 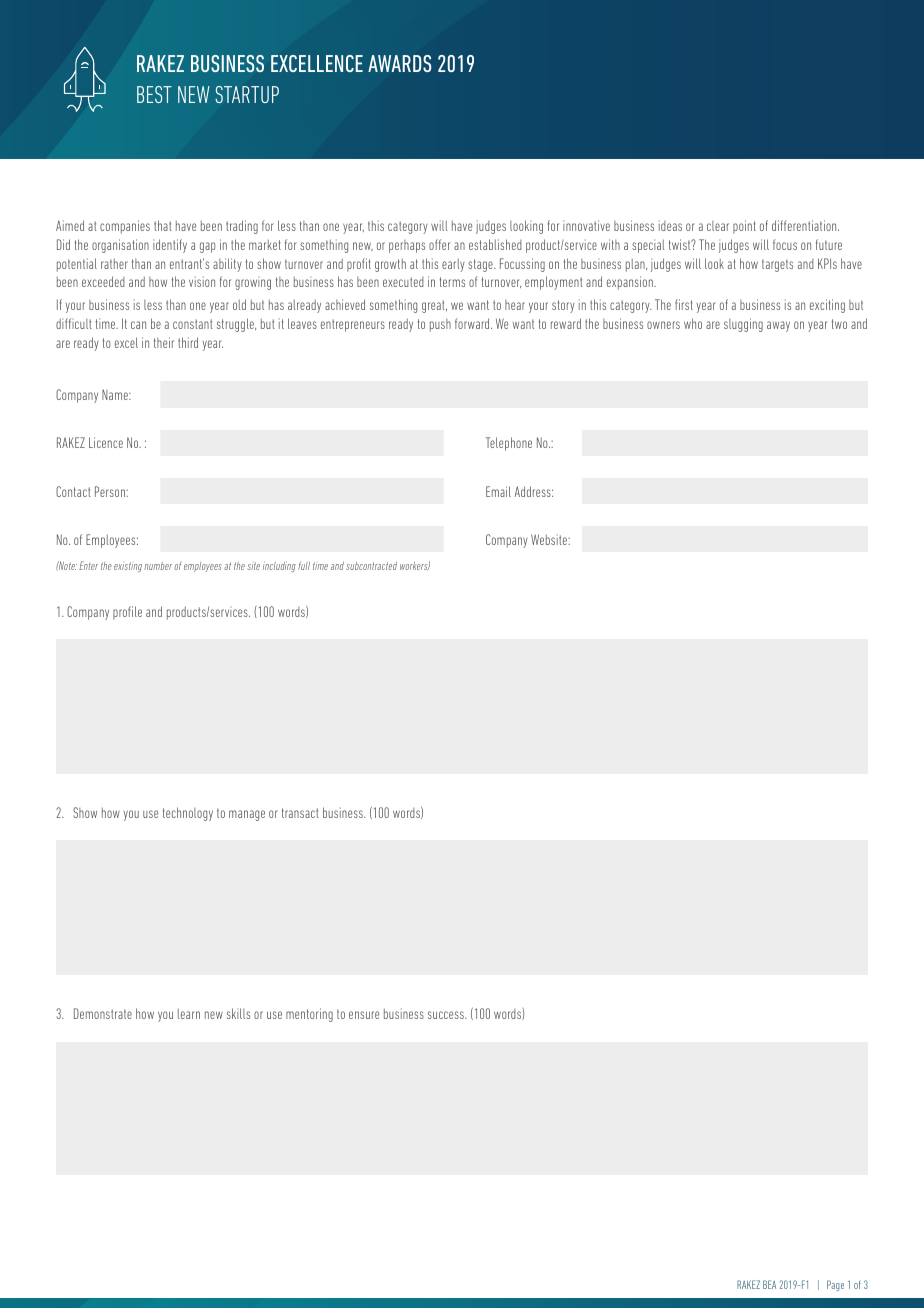 I want to click on point, so click(x=744, y=227).
